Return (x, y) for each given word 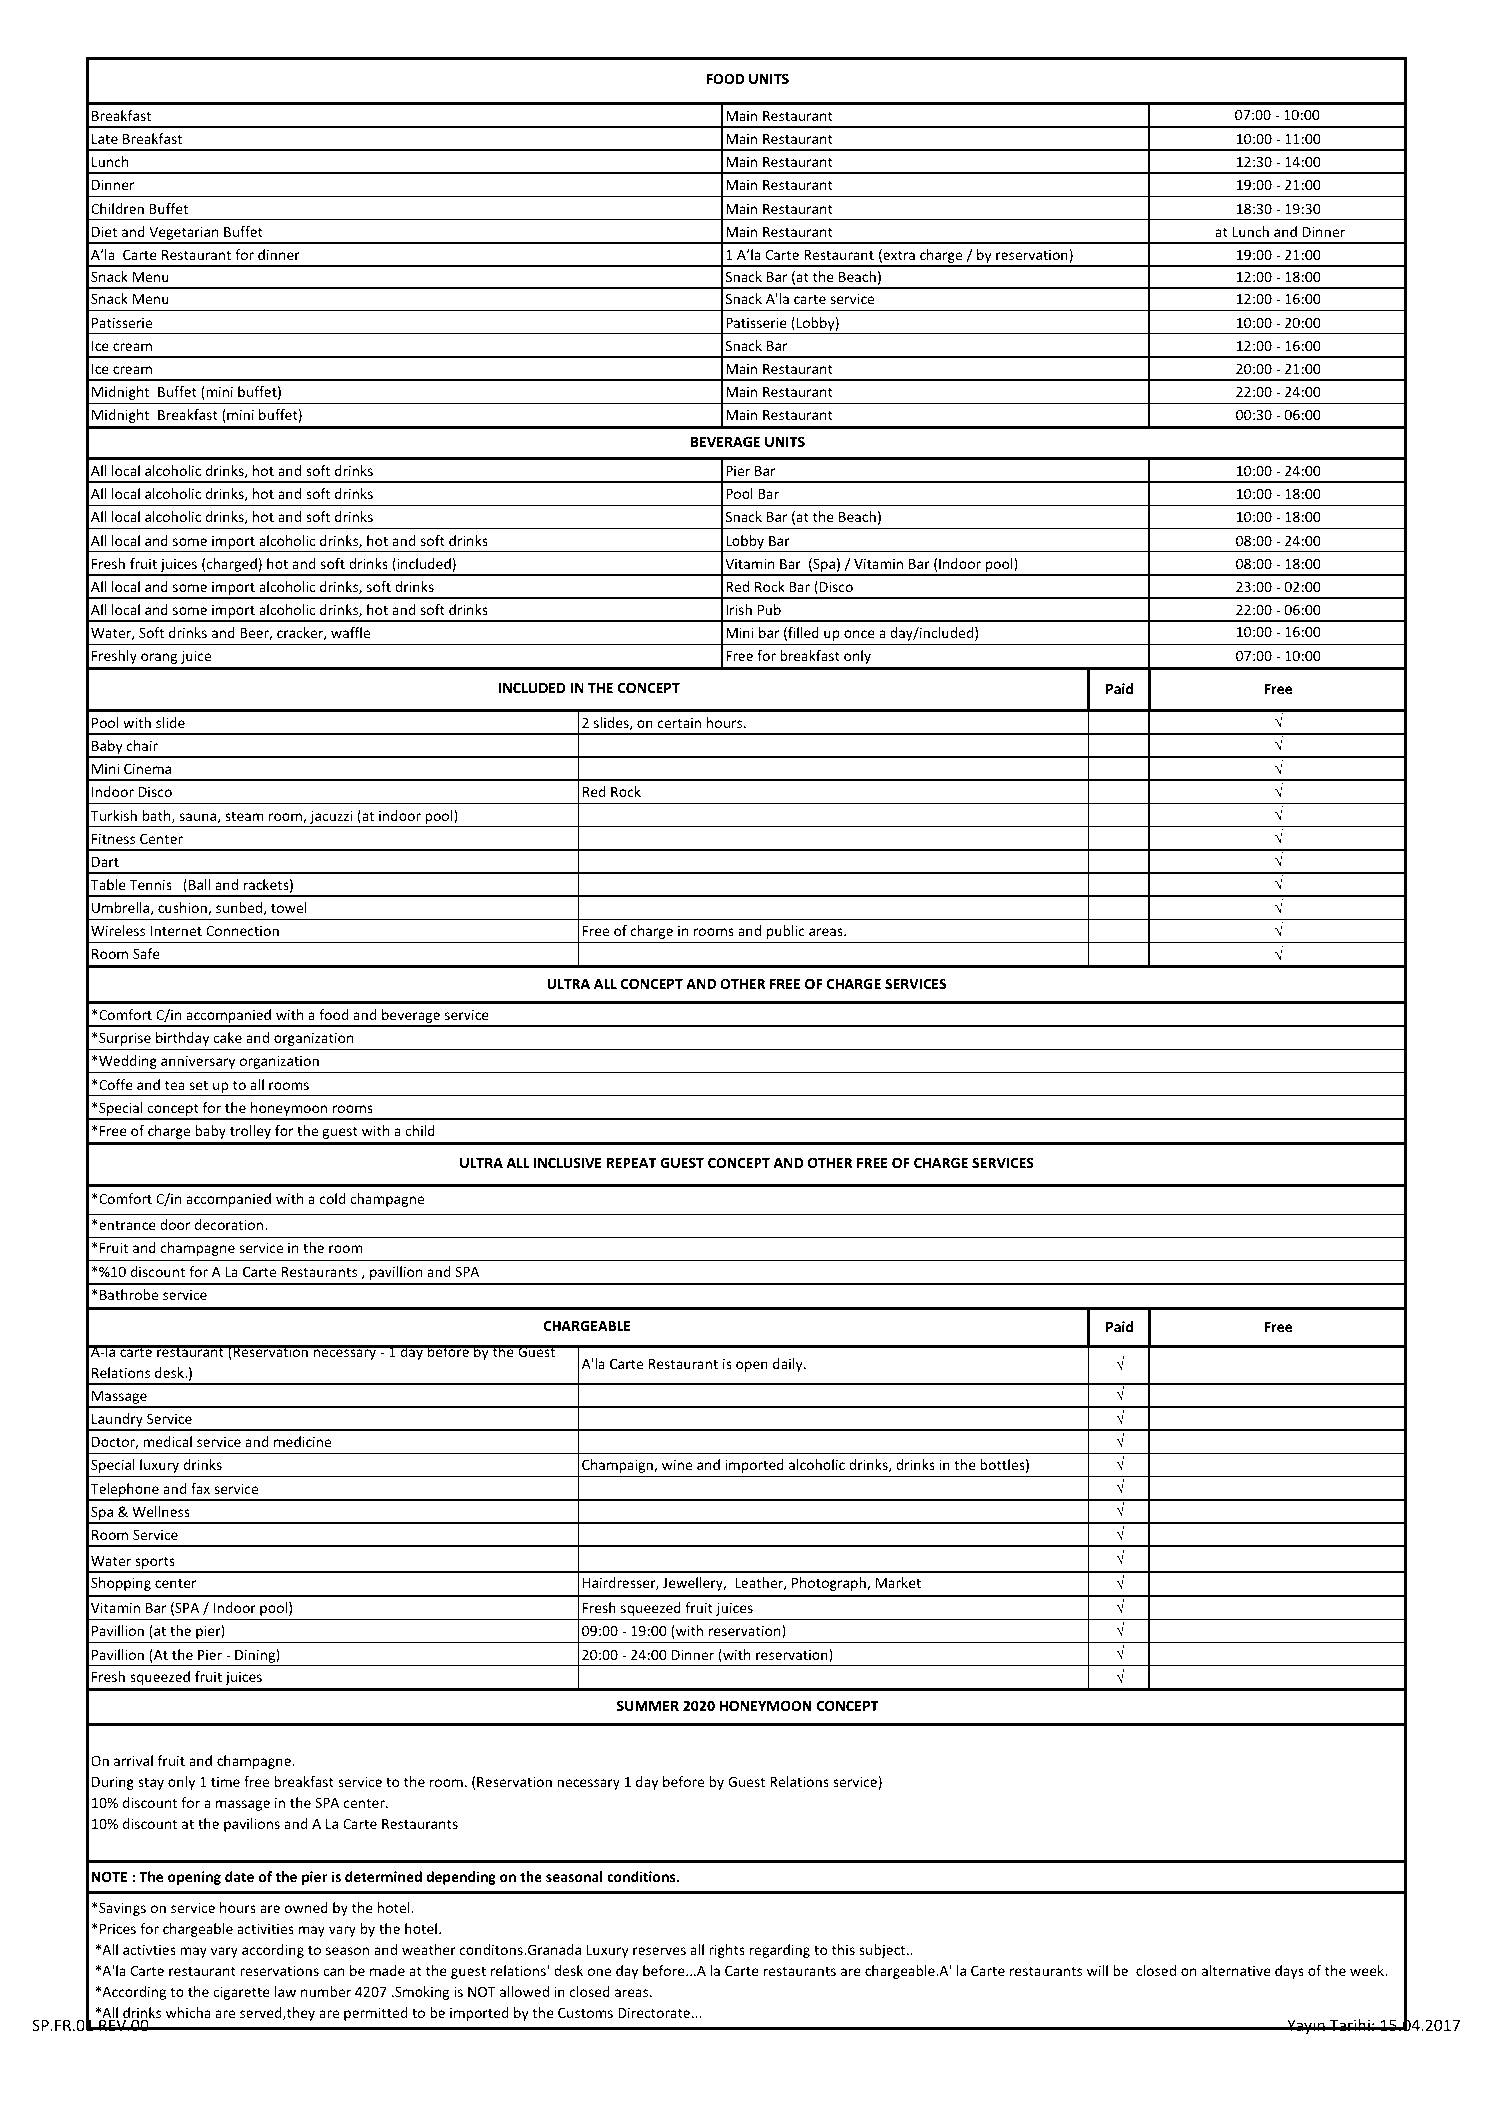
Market (898, 1582)
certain (679, 722)
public (786, 932)
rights (727, 1951)
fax (200, 1488)
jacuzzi (331, 817)
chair (142, 745)
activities (265, 1928)
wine (677, 1464)
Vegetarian (184, 234)
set (198, 1085)
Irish (739, 609)
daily (789, 1365)
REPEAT (632, 1163)
